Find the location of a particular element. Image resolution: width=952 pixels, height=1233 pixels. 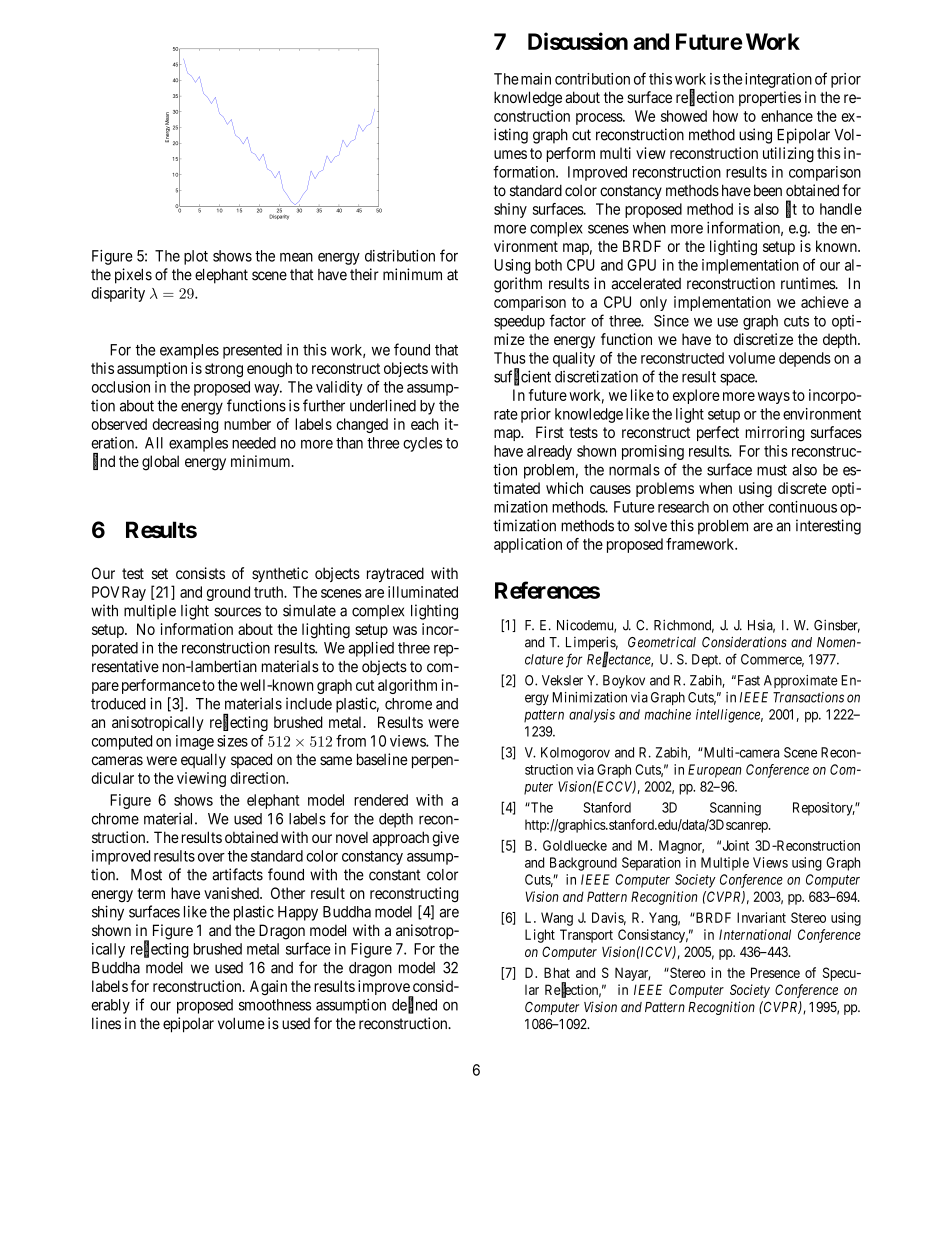

baseline is located at coordinates (382, 759).
